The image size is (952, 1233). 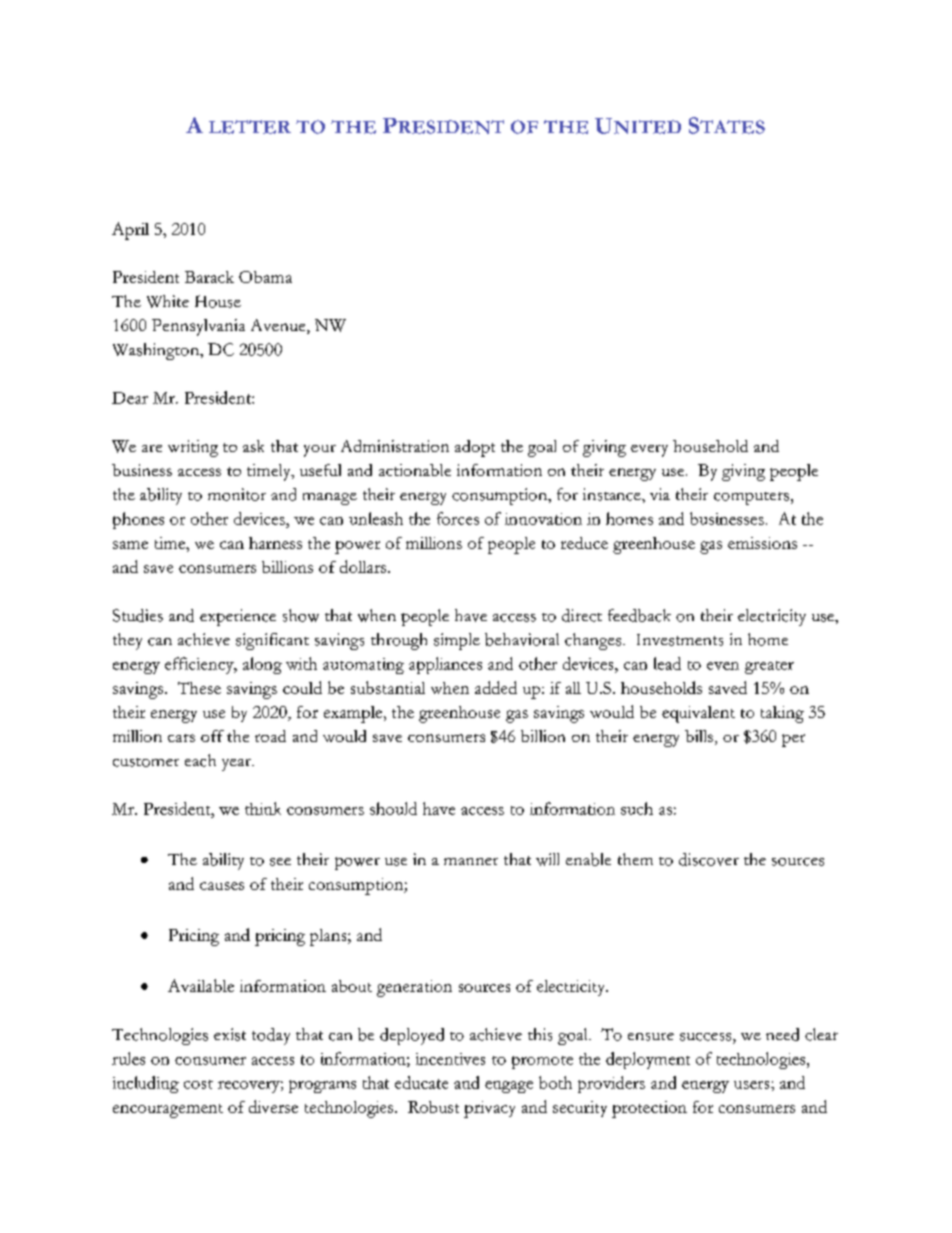 I want to click on via, so click(x=660, y=494).
